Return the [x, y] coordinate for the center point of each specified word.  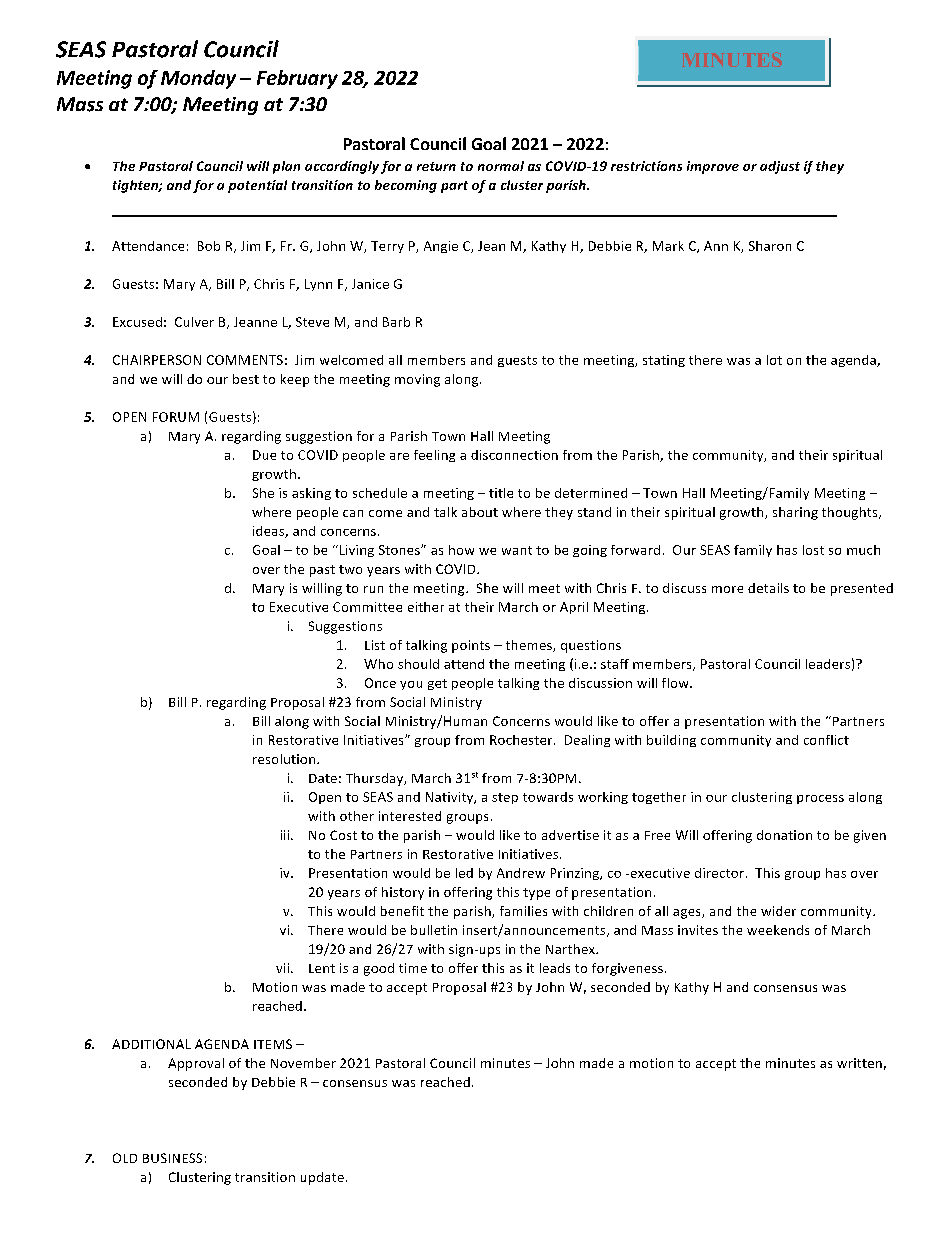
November [303, 1063]
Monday [198, 79]
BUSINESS [172, 1158]
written [859, 1063]
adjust [780, 167]
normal [501, 166]
